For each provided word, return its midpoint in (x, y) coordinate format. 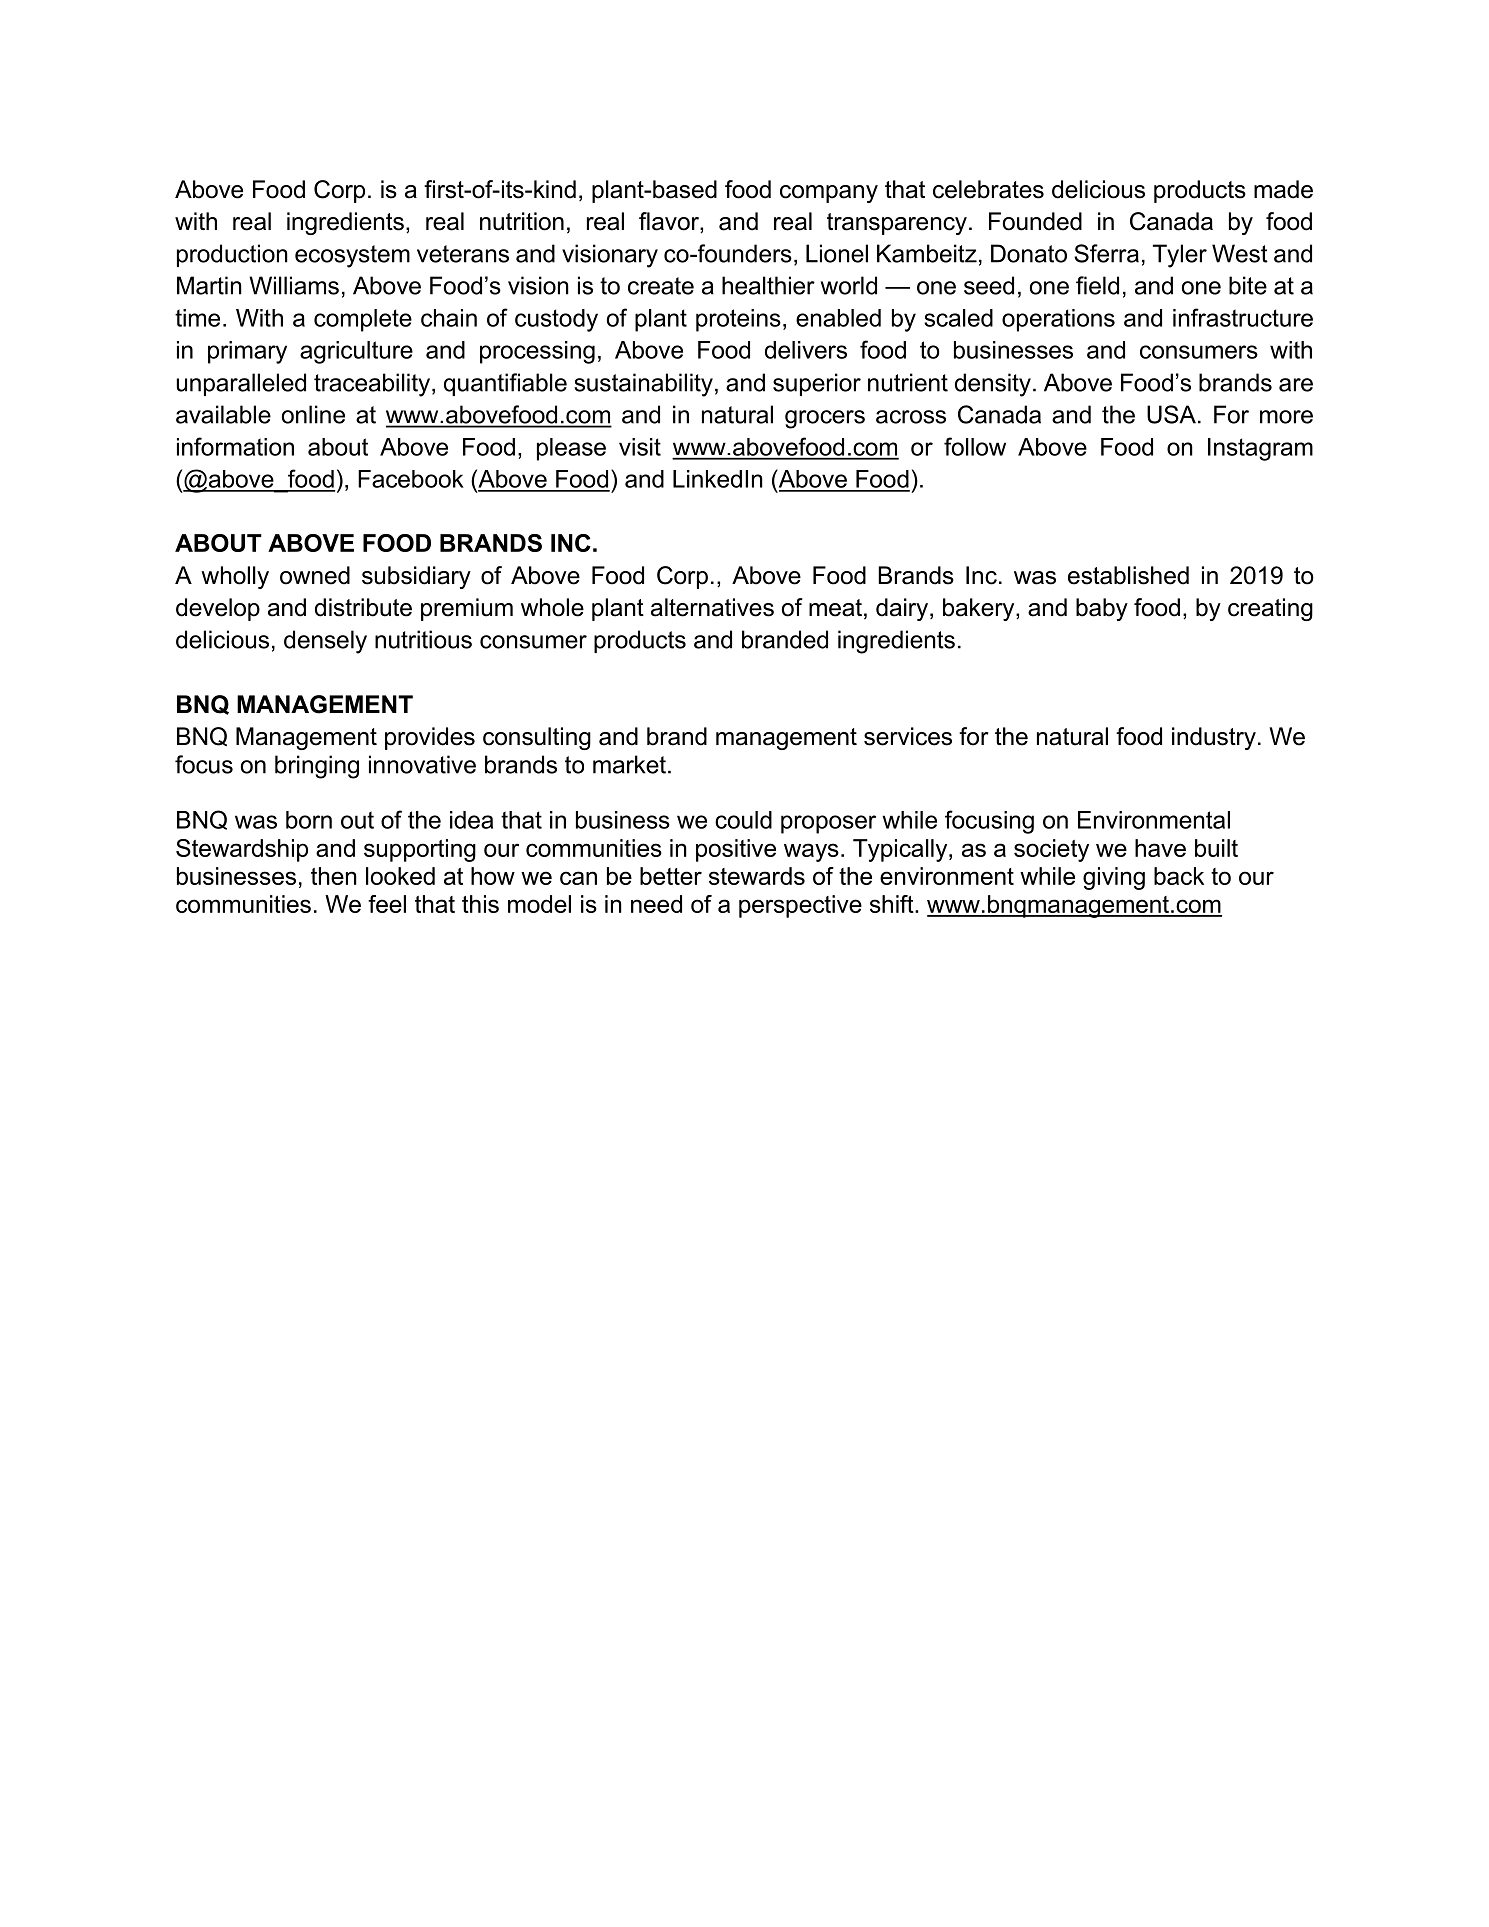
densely (325, 642)
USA (1171, 414)
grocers (825, 419)
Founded (1035, 221)
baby (1102, 609)
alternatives (712, 607)
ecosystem (352, 256)
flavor (670, 222)
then (334, 876)
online (313, 414)
